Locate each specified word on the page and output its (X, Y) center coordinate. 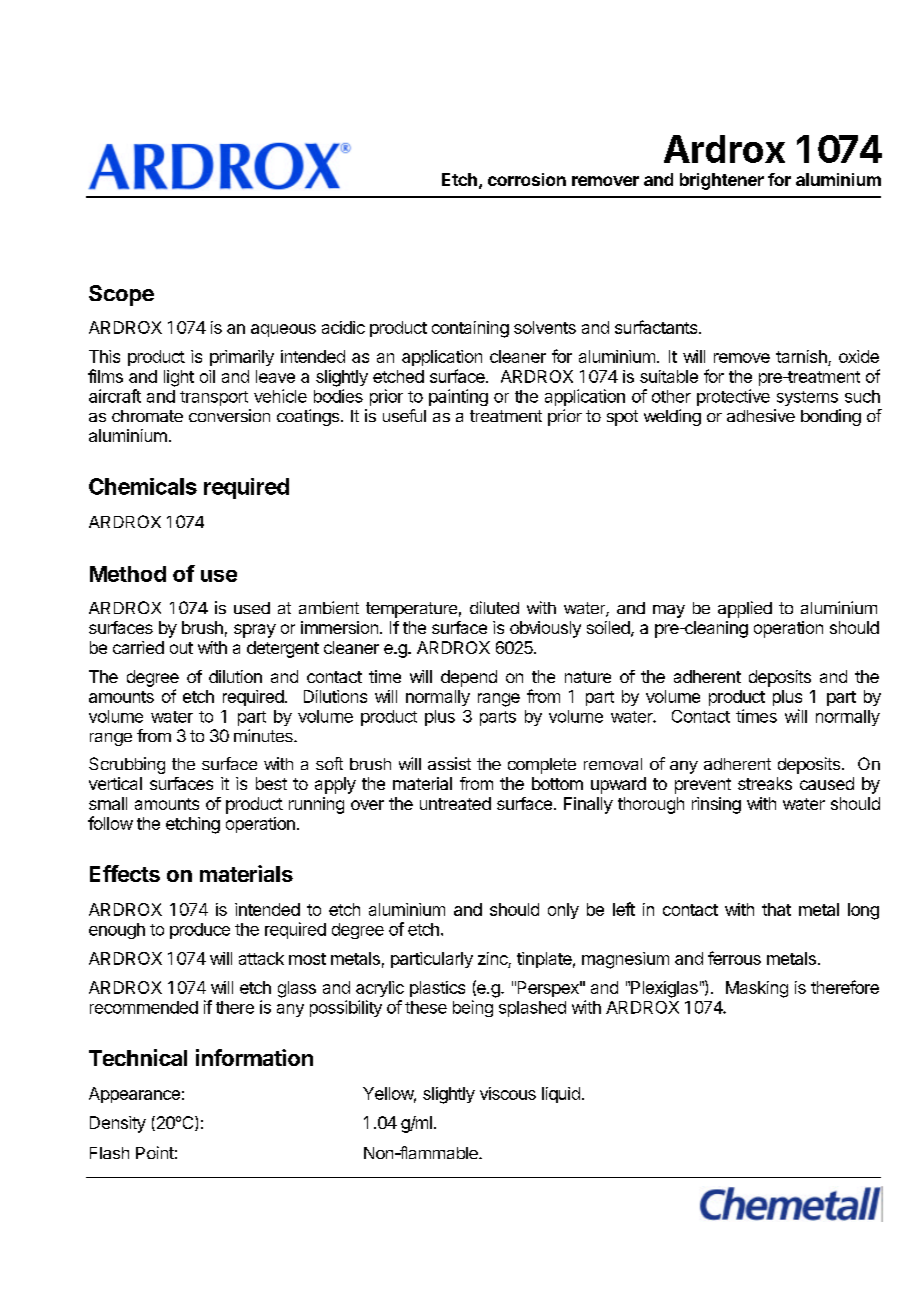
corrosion (527, 179)
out (181, 648)
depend (469, 678)
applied (745, 609)
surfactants (657, 327)
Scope (121, 295)
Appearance (134, 1095)
